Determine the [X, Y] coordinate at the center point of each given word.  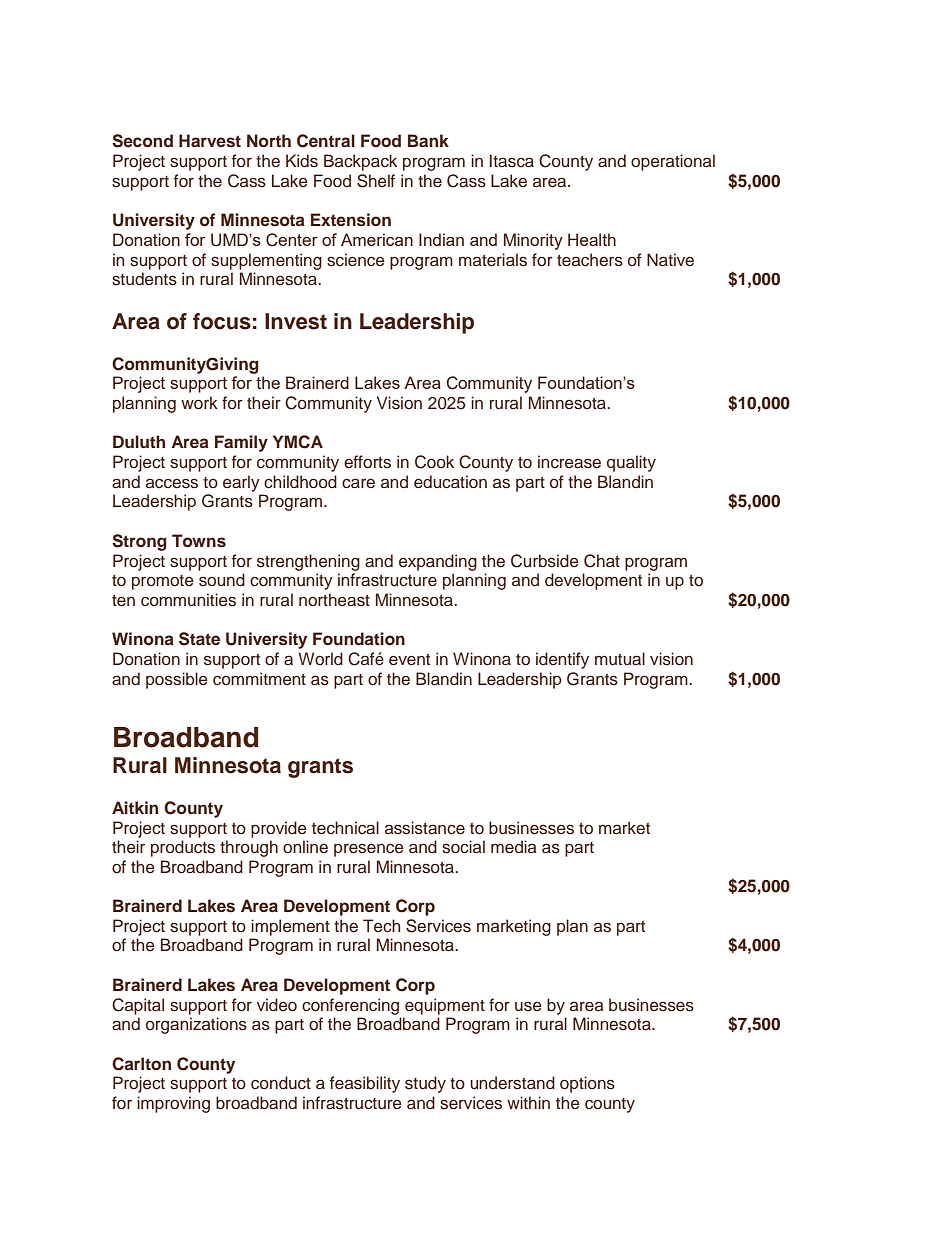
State [199, 639]
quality [631, 463]
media [514, 847]
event [409, 660]
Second [142, 141]
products [183, 848]
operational [673, 162]
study [425, 1084]
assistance [425, 828]
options [587, 1084]
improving [173, 1104]
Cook [434, 462]
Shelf [376, 181]
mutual [620, 659]
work [199, 403]
